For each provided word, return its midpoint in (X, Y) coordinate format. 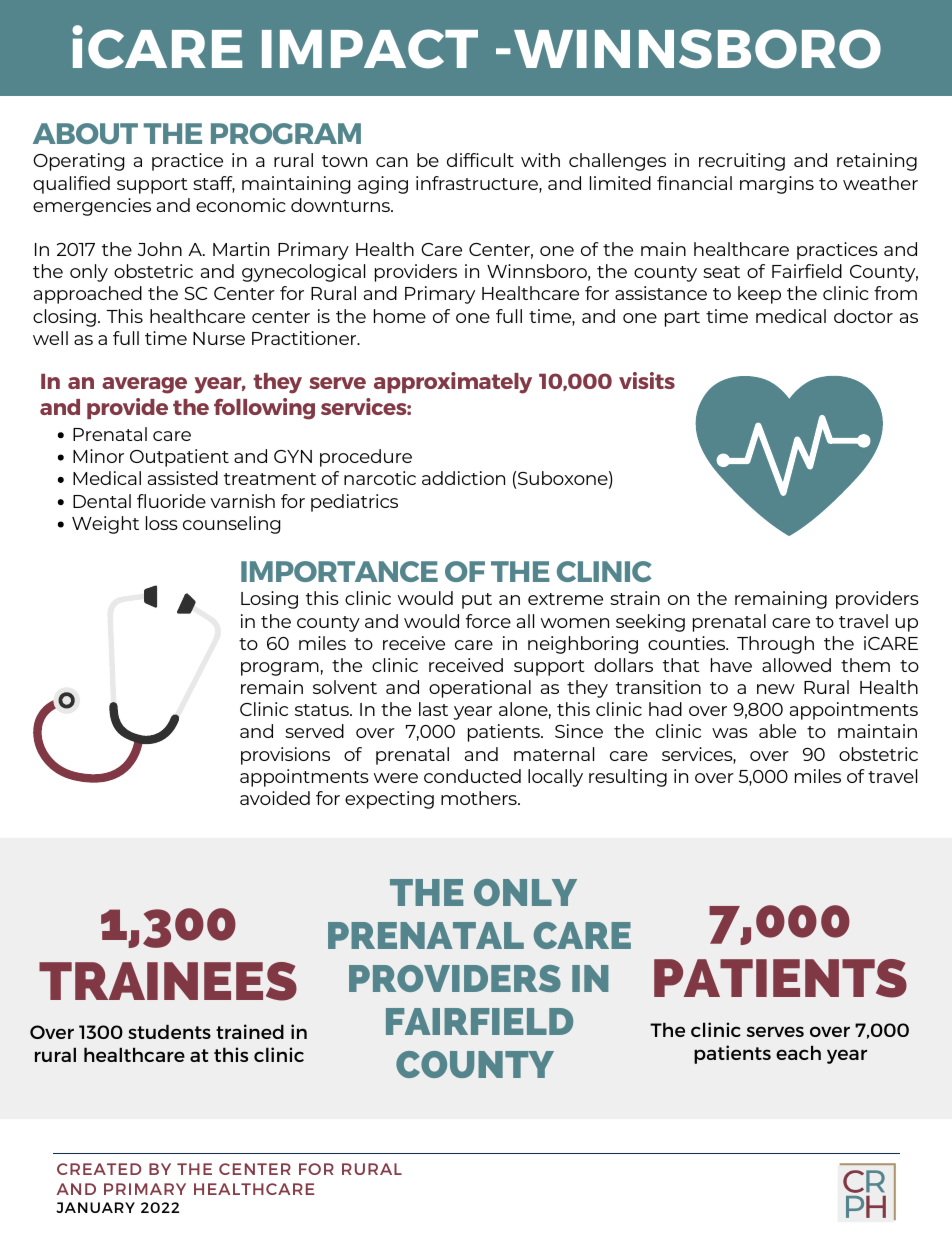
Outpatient (179, 458)
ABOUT (85, 133)
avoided (275, 798)
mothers (480, 798)
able (777, 731)
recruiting (742, 162)
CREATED (99, 1169)
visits (647, 380)
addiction (463, 478)
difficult (480, 160)
